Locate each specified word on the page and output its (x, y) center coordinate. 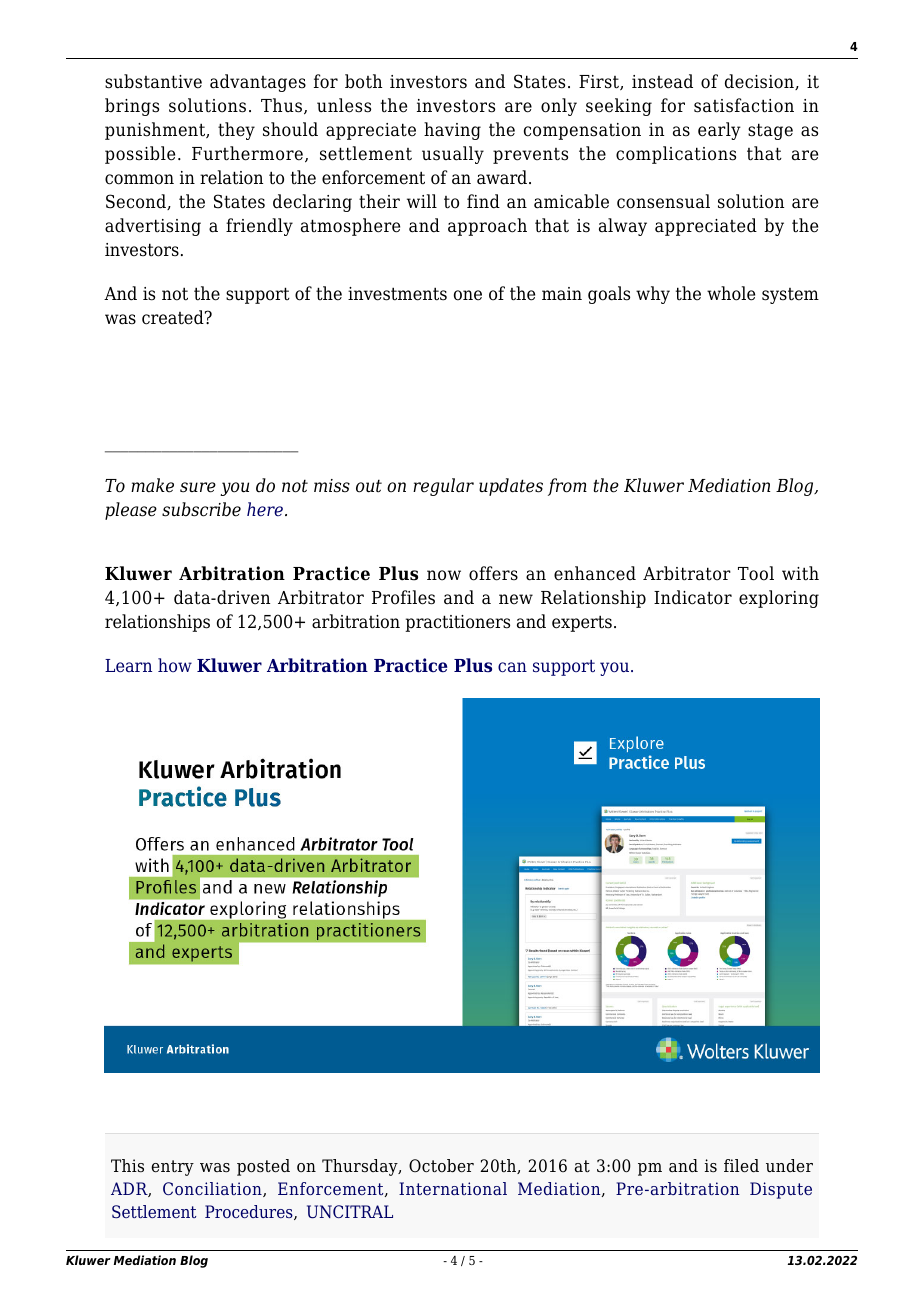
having (452, 131)
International (453, 1188)
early (719, 131)
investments (397, 294)
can (512, 667)
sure (198, 487)
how (175, 665)
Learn (128, 665)
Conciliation (213, 1189)
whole (731, 293)
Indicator (693, 597)
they (236, 131)
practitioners (457, 623)
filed (741, 1166)
